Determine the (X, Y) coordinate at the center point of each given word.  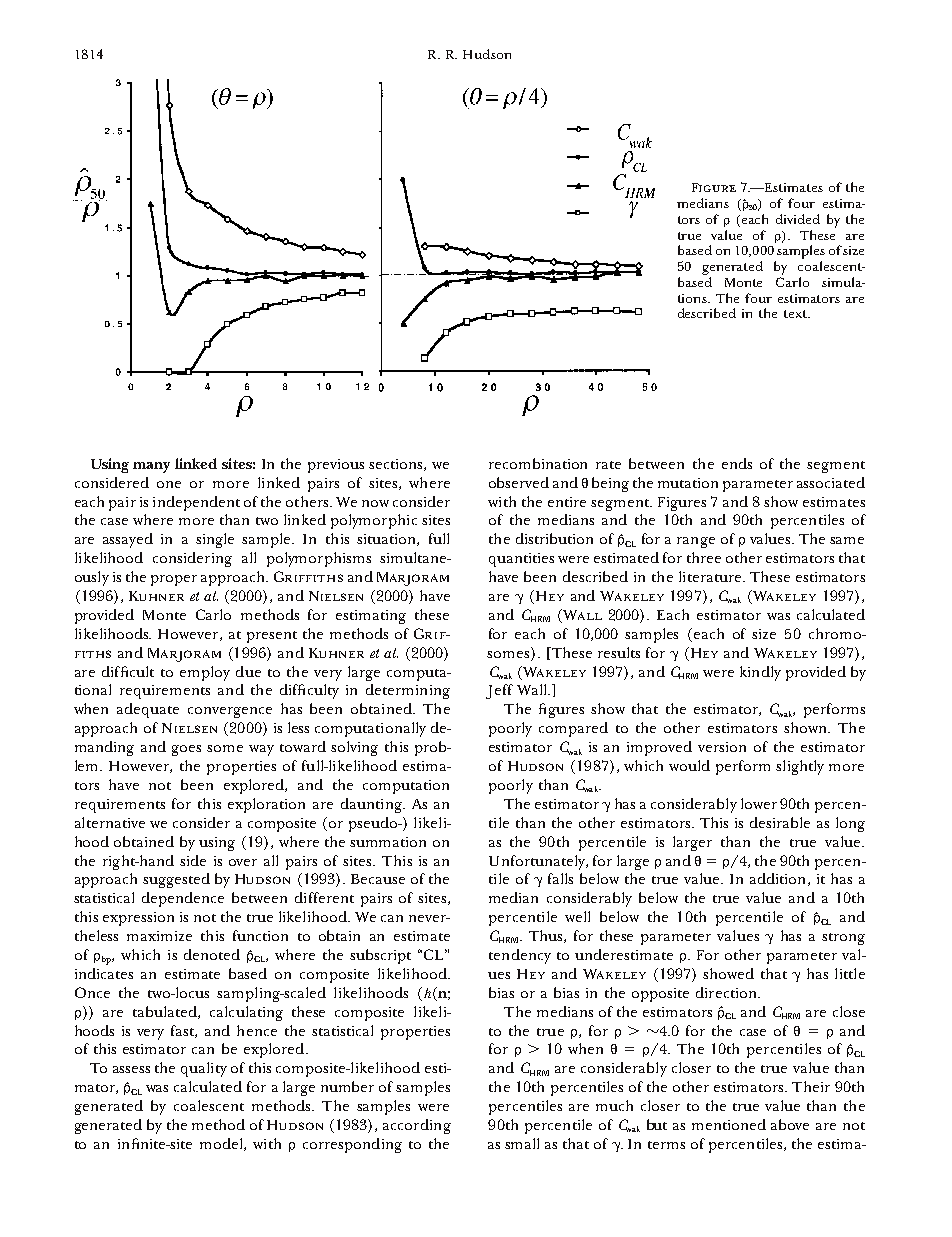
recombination (538, 463)
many (151, 467)
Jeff (499, 691)
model (222, 1144)
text (796, 314)
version (722, 747)
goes (186, 750)
